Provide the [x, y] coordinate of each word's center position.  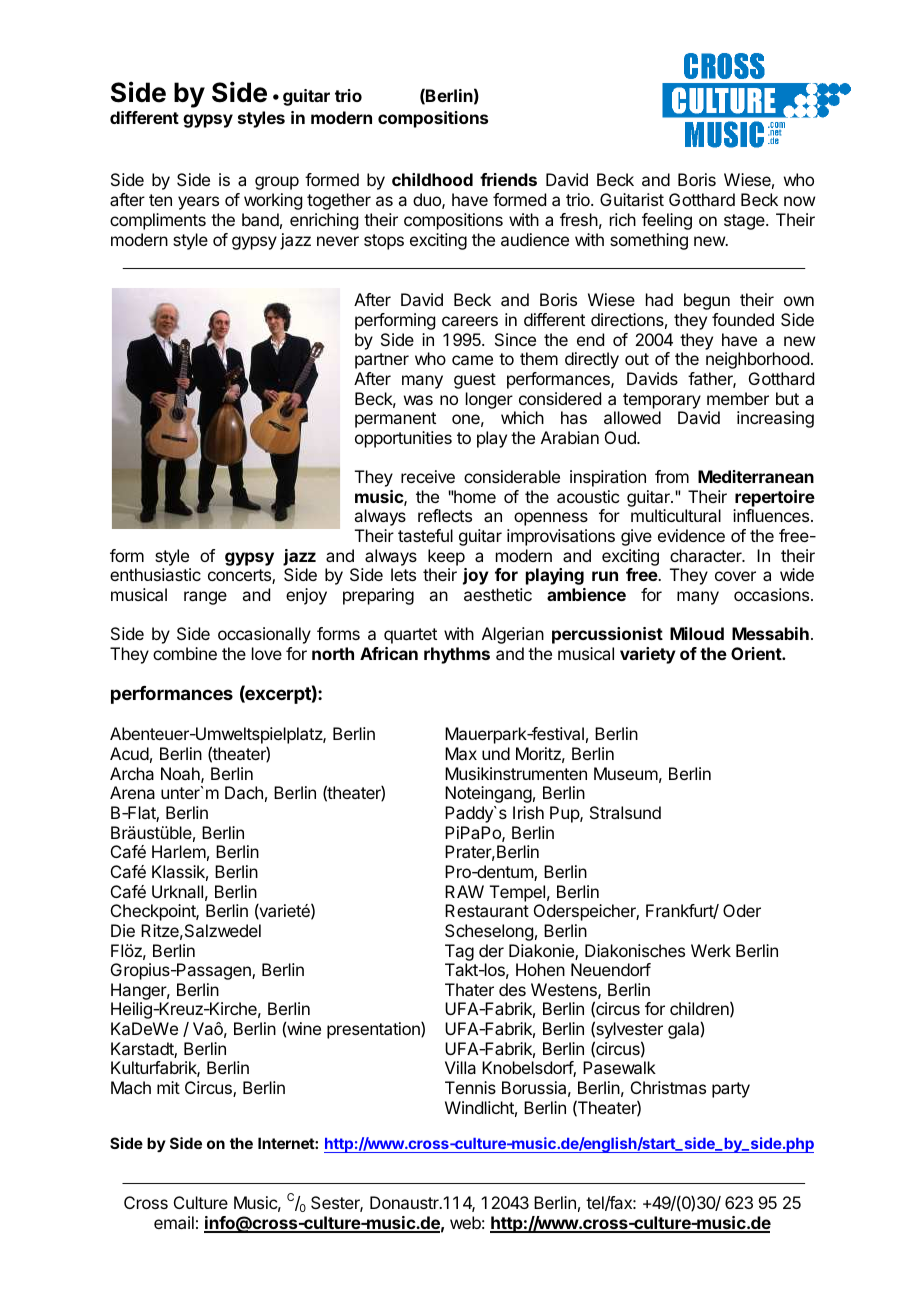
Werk [711, 950]
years [198, 203]
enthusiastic [155, 574]
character [707, 555]
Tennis [470, 1087]
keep [446, 557]
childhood [432, 179]
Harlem [179, 851]
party [731, 1090]
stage [745, 222]
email [174, 1222]
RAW [464, 891]
